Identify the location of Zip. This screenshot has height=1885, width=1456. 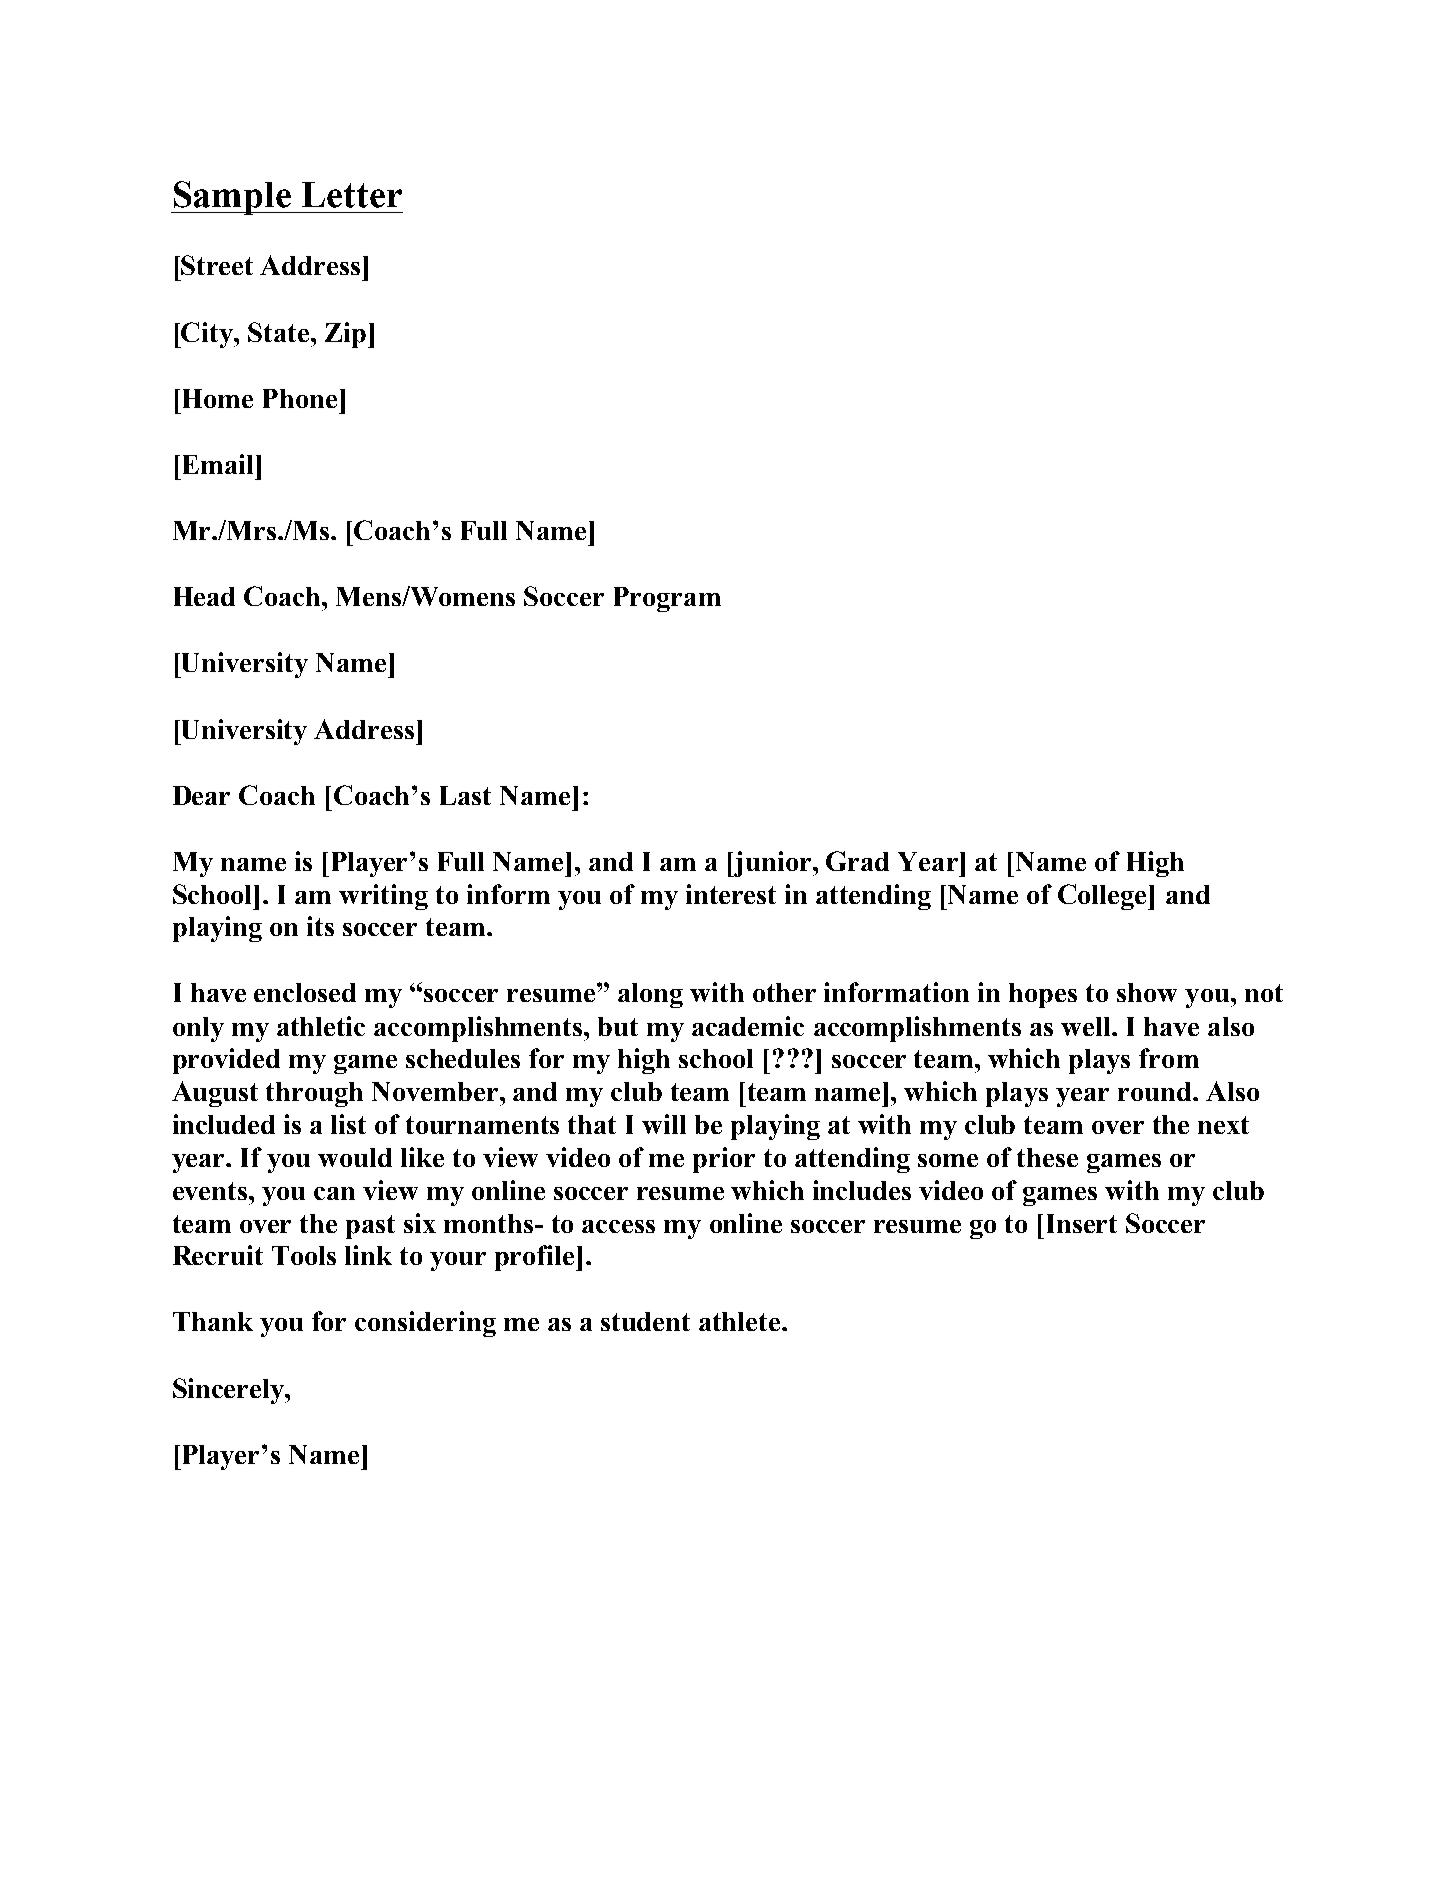
(345, 335).
